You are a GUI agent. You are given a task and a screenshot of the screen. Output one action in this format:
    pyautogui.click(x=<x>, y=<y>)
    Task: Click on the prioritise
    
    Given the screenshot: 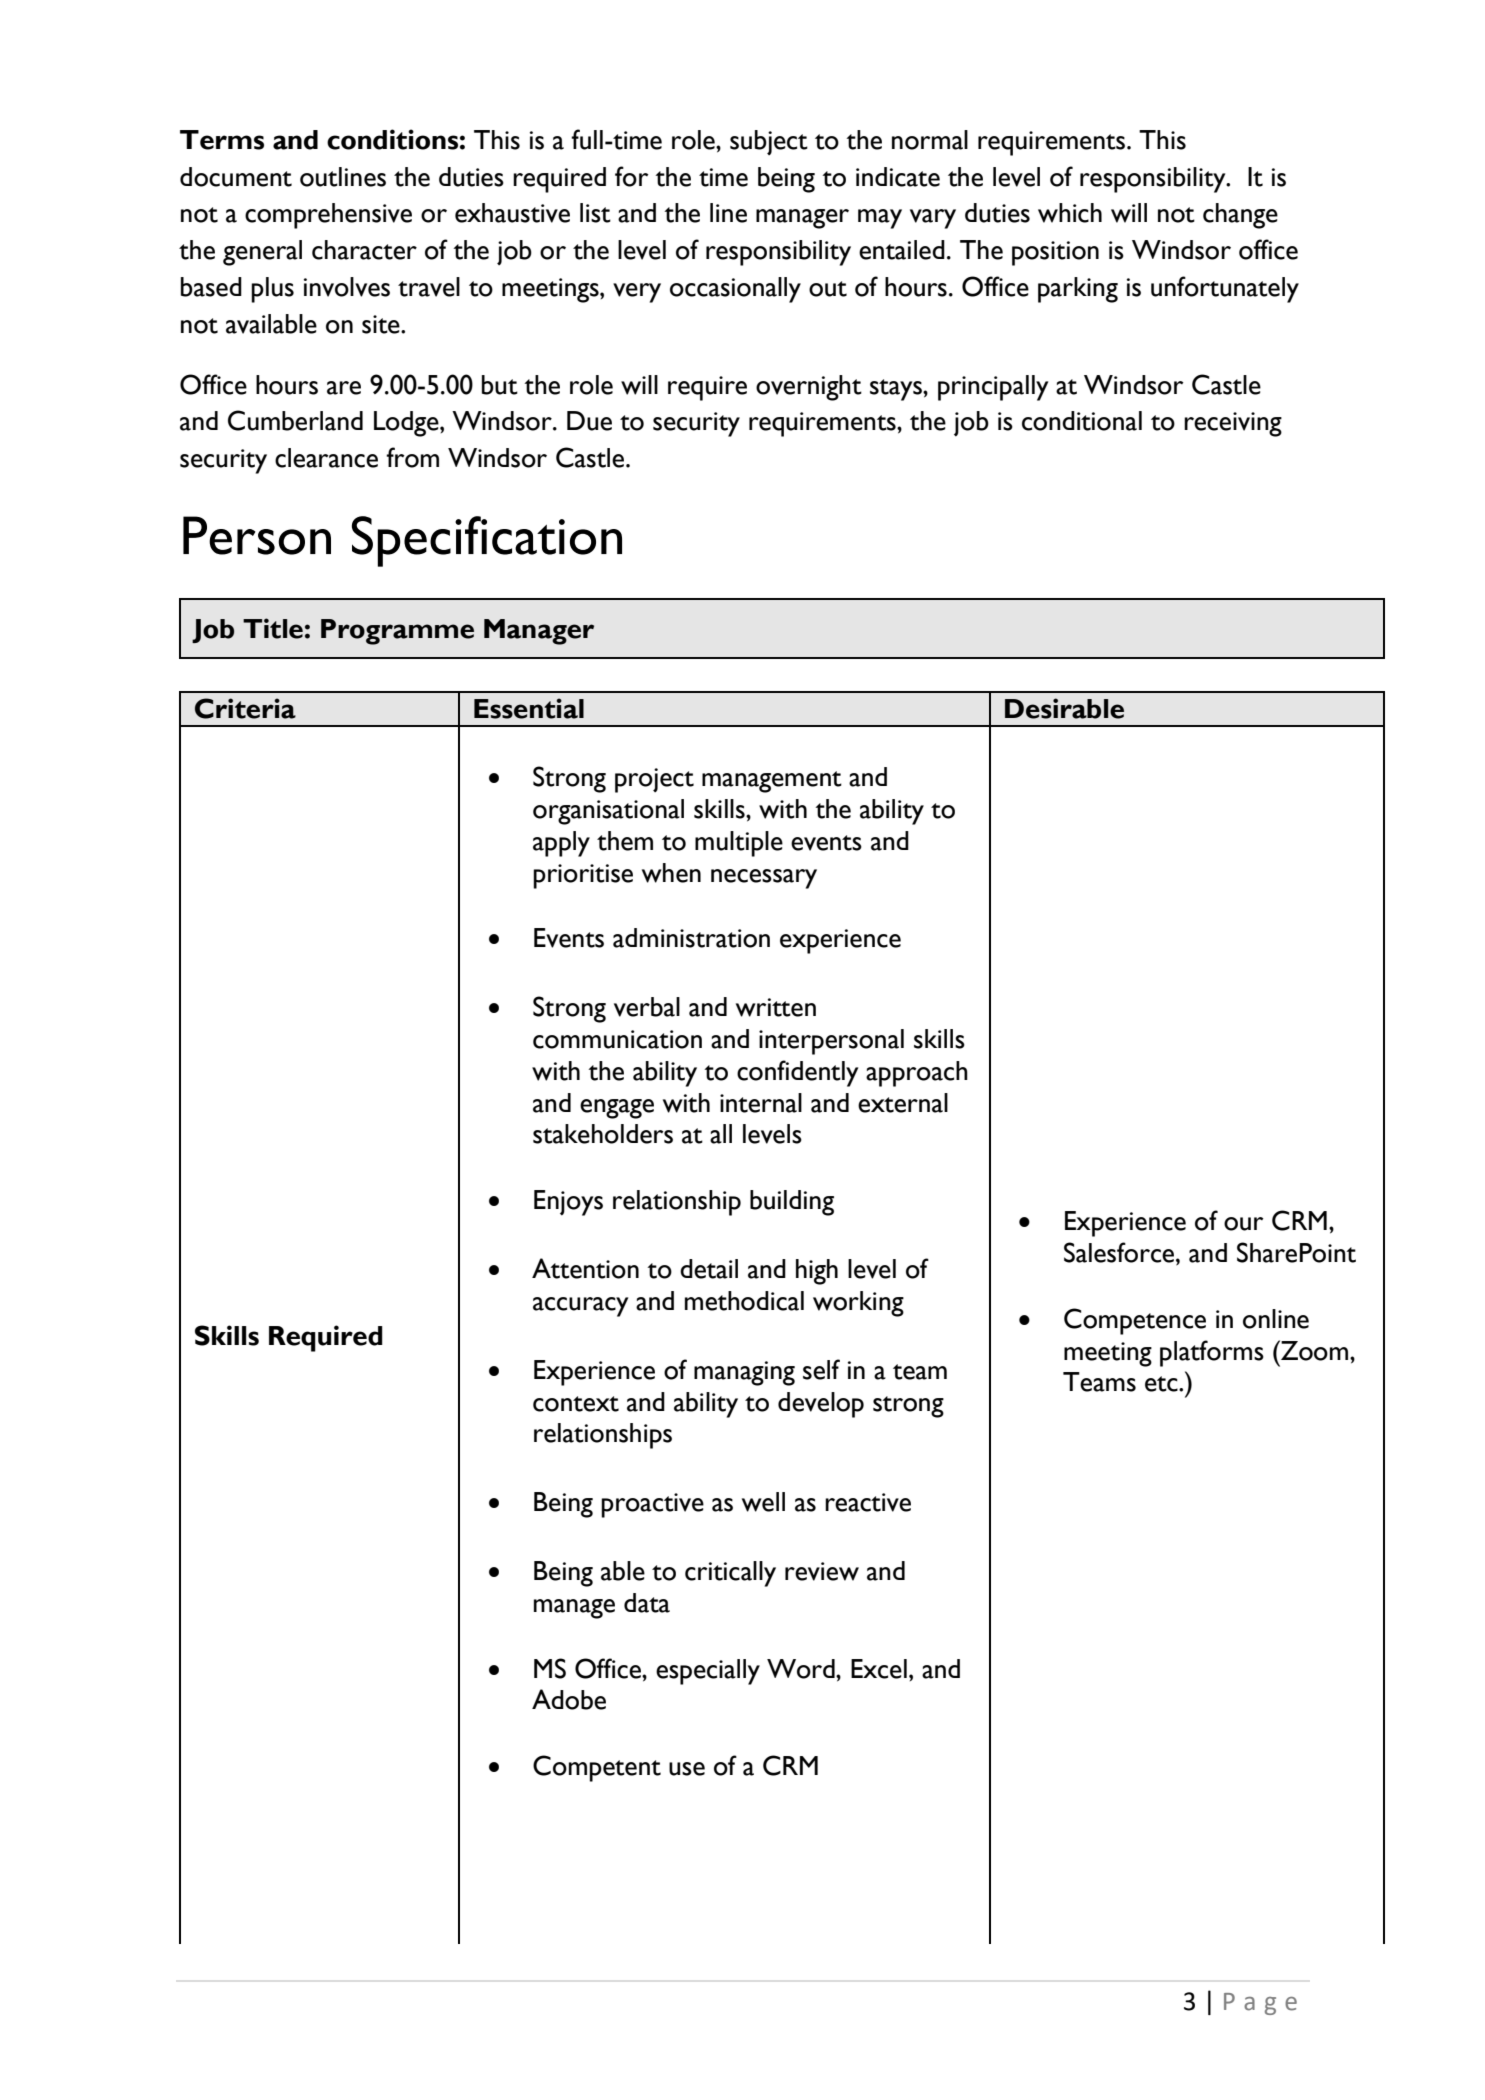 What is the action you would take?
    pyautogui.click(x=583, y=876)
